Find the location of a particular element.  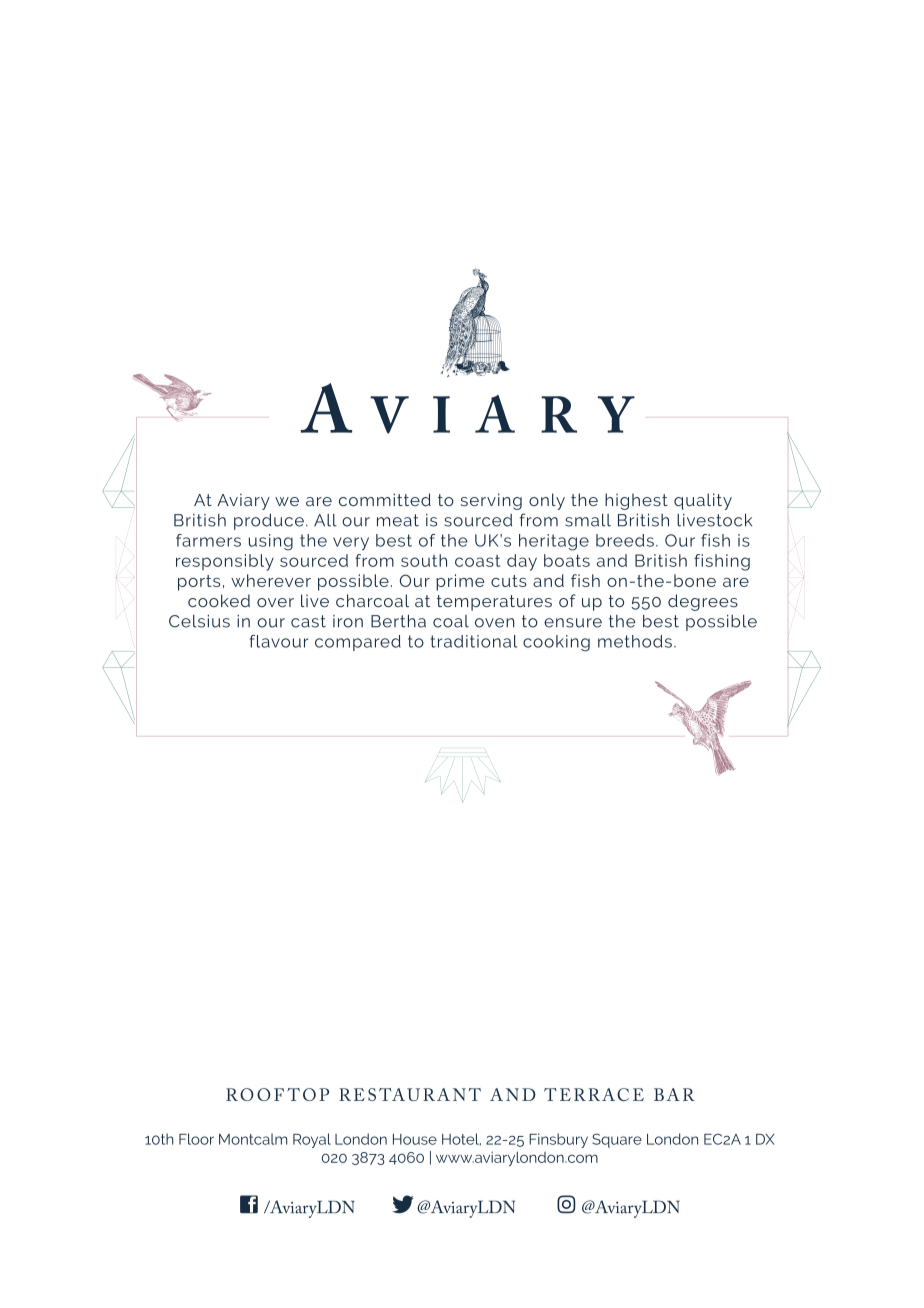

methods is located at coordinates (635, 641).
